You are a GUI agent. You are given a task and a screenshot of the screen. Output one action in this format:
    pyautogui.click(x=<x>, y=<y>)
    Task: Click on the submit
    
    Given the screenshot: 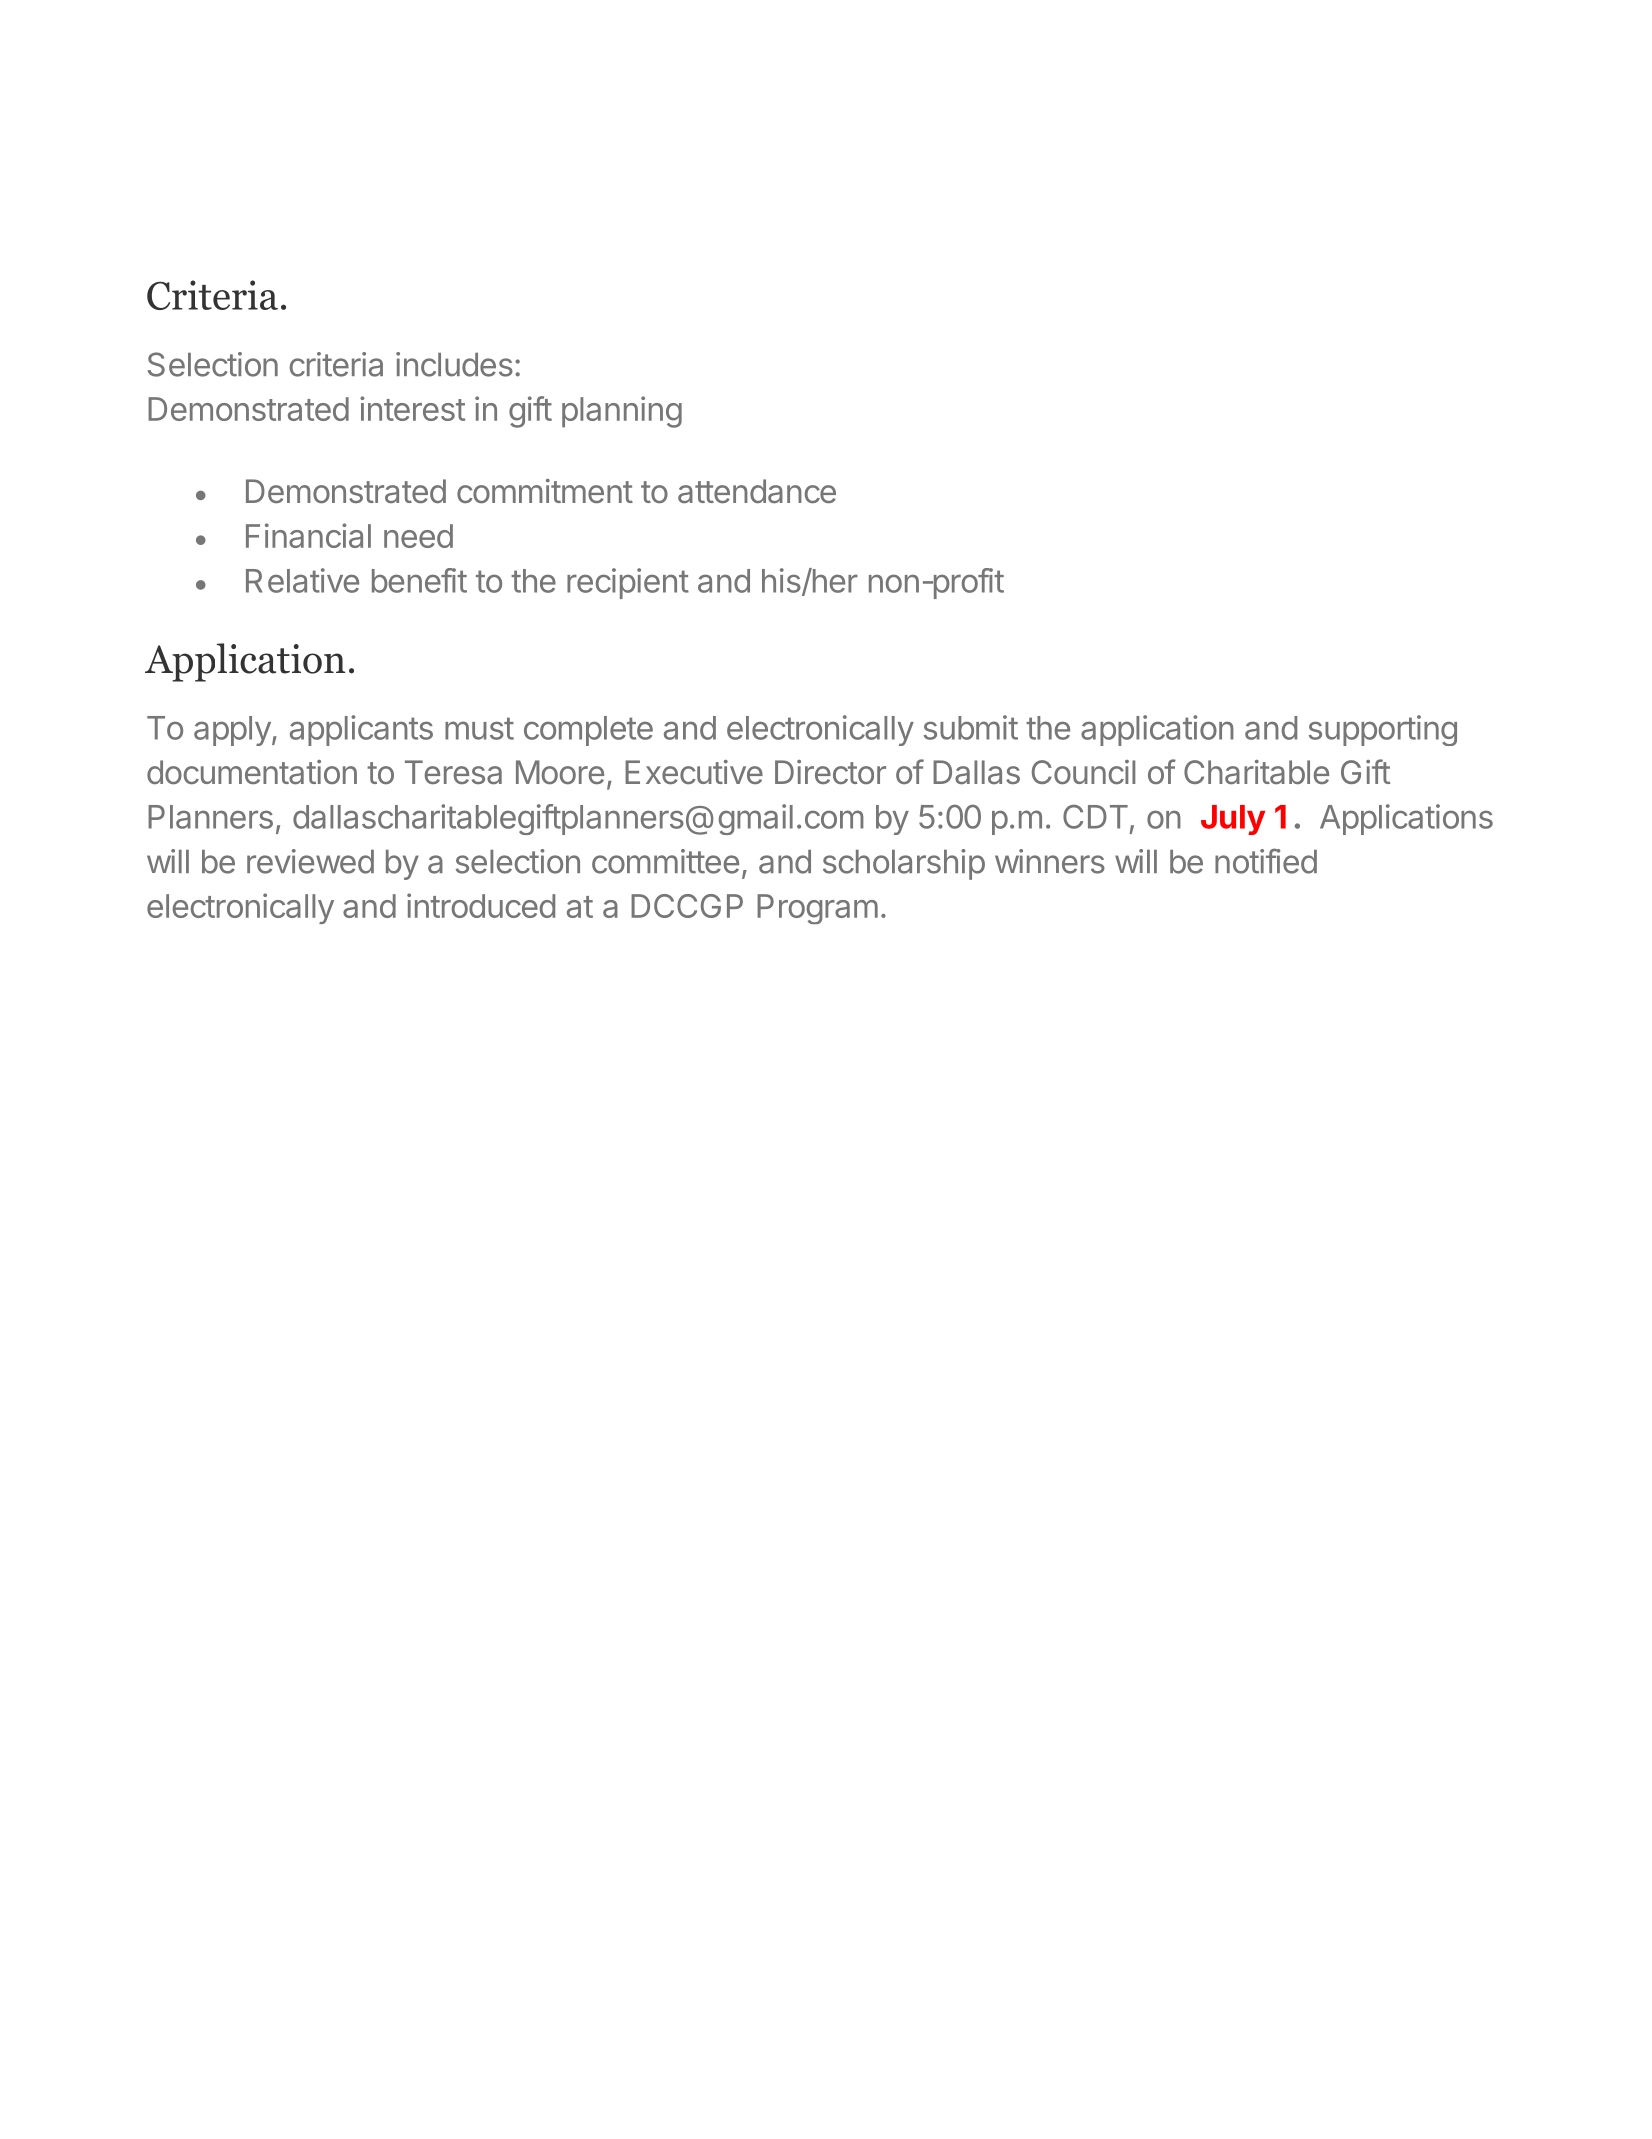 What is the action you would take?
    pyautogui.click(x=971, y=727)
